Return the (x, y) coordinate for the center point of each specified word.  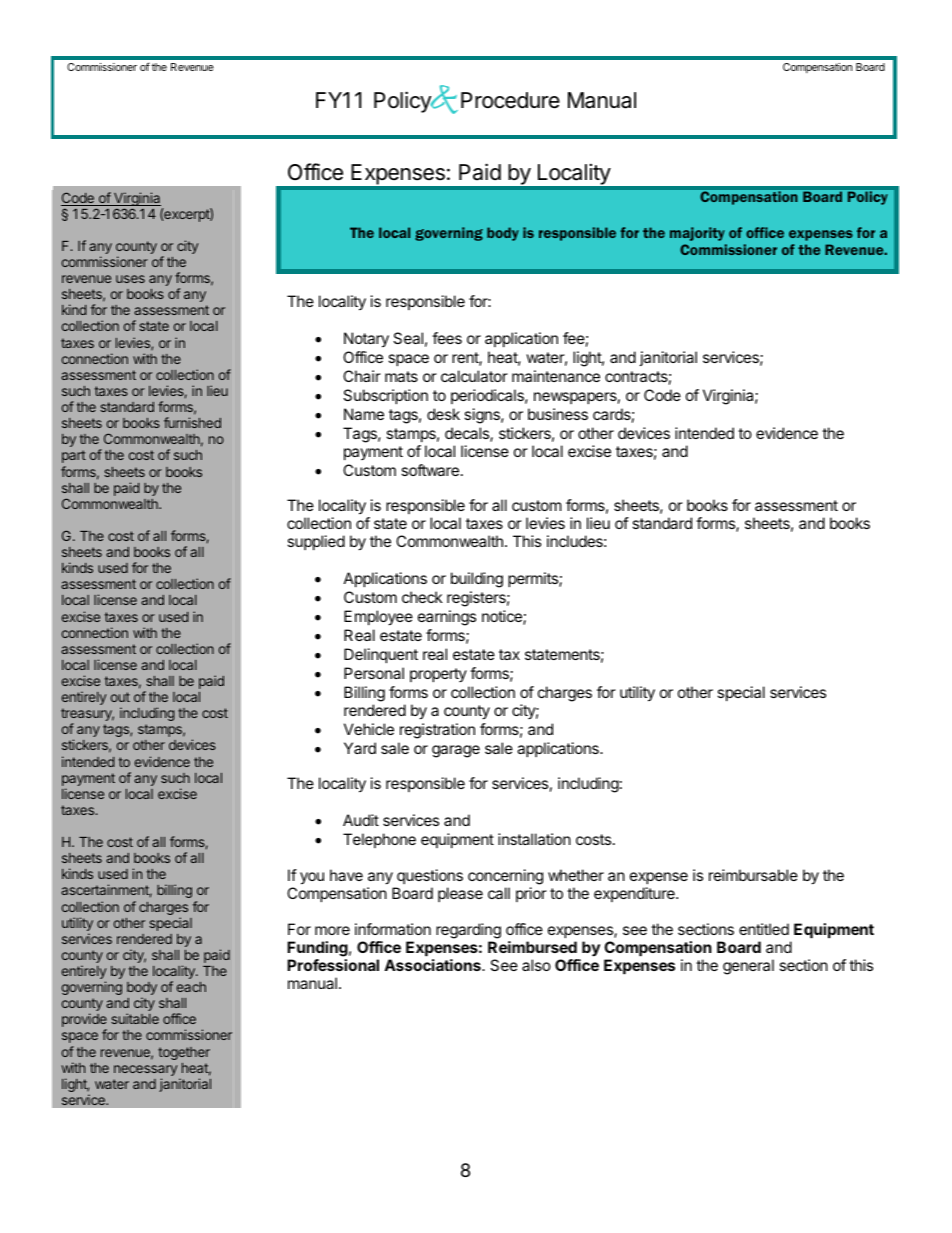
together (184, 1053)
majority (697, 234)
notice (503, 617)
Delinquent (381, 655)
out (120, 697)
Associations (433, 965)
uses (130, 279)
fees (447, 338)
